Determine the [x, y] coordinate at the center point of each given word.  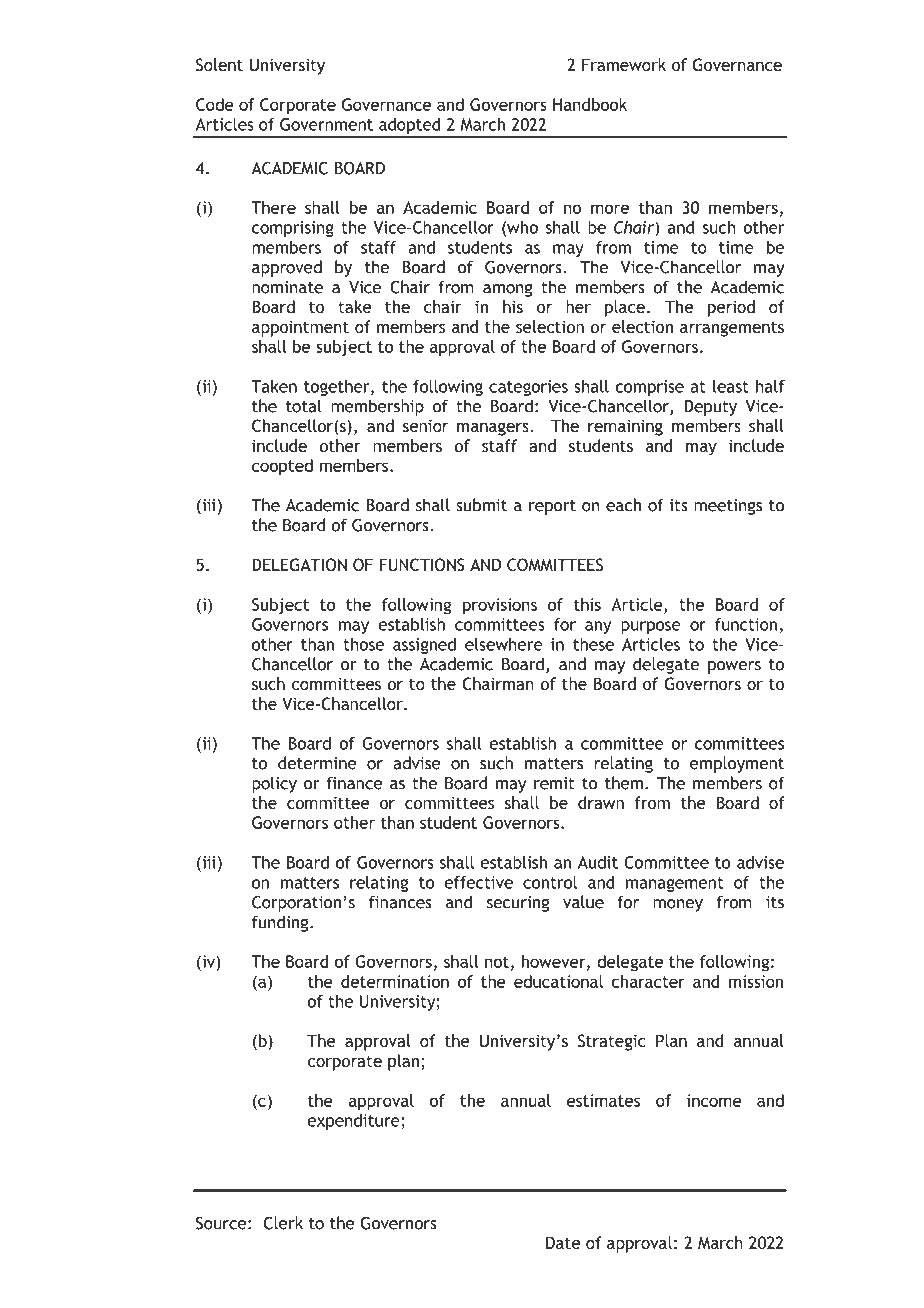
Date [563, 1242]
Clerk [283, 1223]
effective [479, 882]
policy [274, 784]
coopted [282, 467]
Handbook [590, 104]
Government [326, 124]
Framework [624, 64]
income [714, 1100]
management [675, 884]
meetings [728, 507]
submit [481, 505]
